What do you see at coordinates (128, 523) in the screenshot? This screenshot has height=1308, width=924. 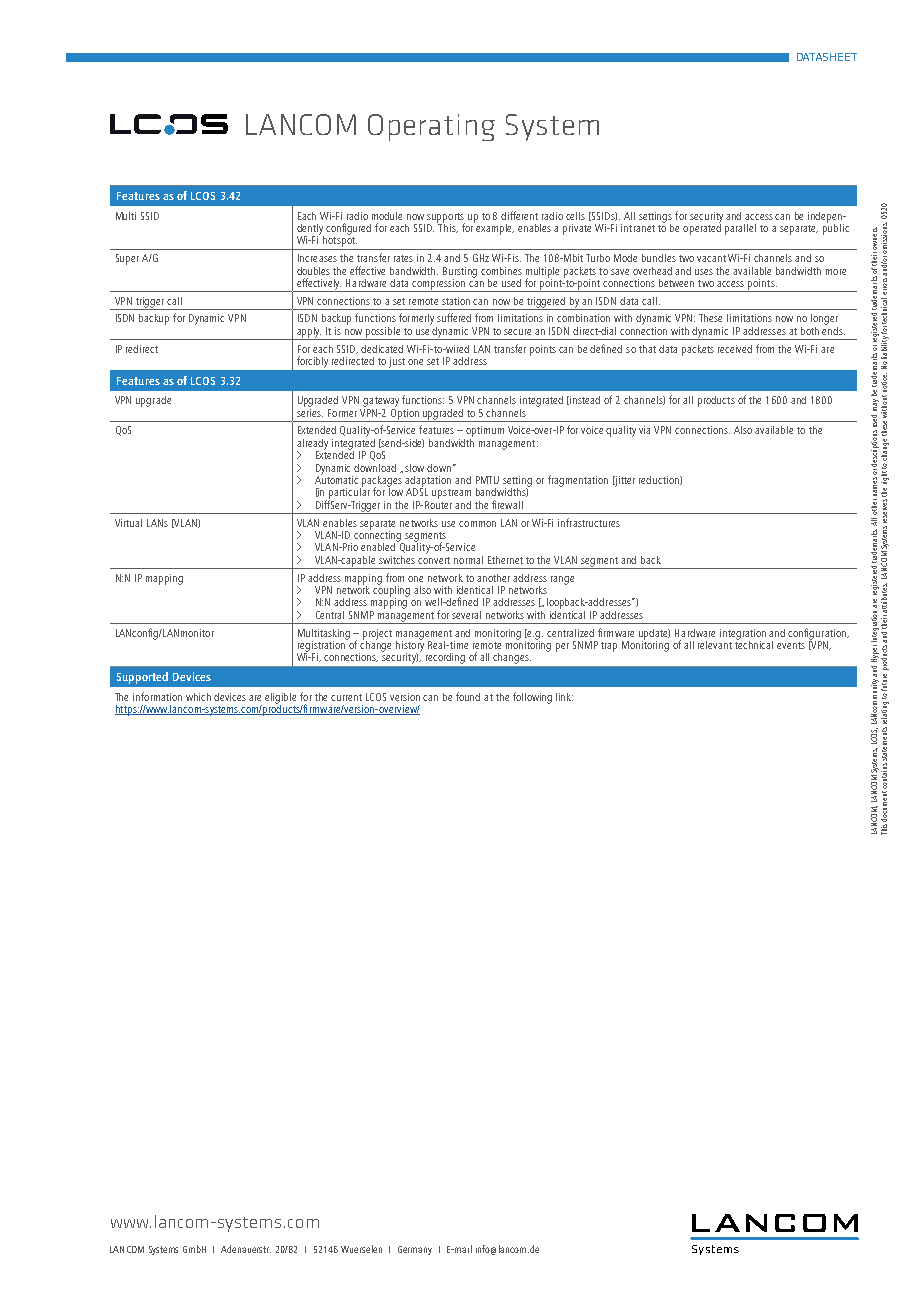 I see `Virtual` at bounding box center [128, 523].
